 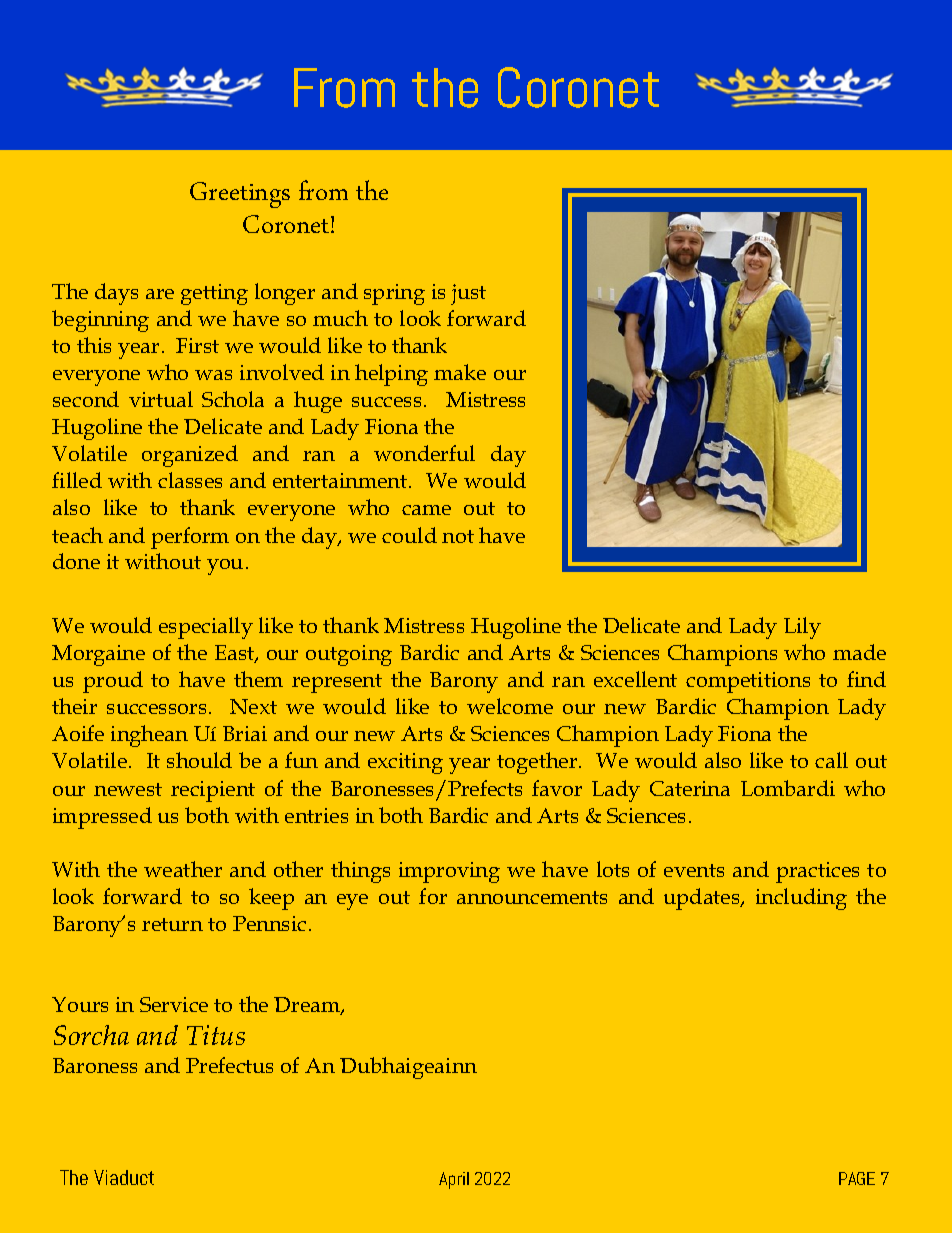 What do you see at coordinates (113, 682) in the screenshot?
I see `proud` at bounding box center [113, 682].
